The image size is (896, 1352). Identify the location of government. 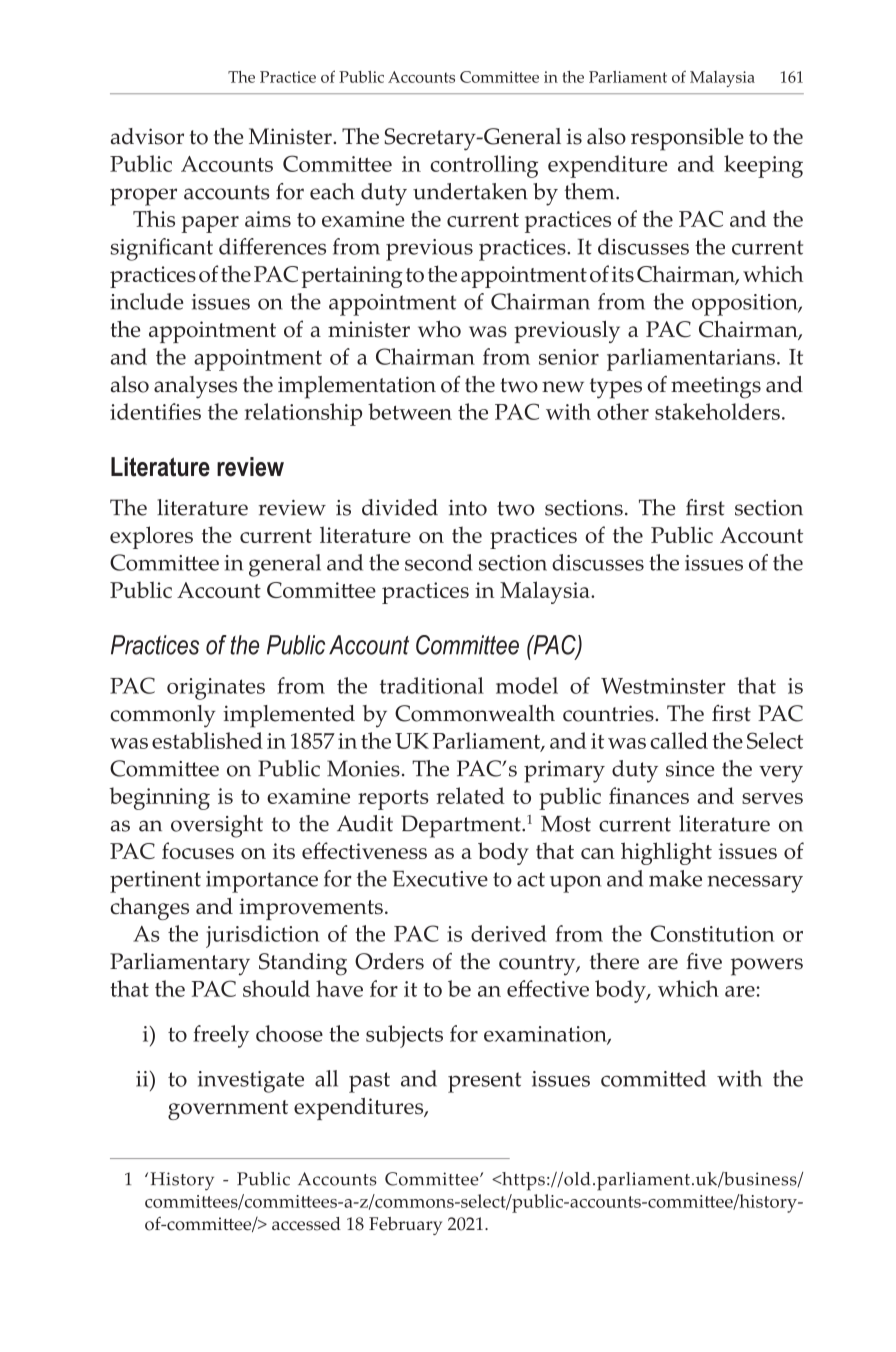
(228, 1110).
